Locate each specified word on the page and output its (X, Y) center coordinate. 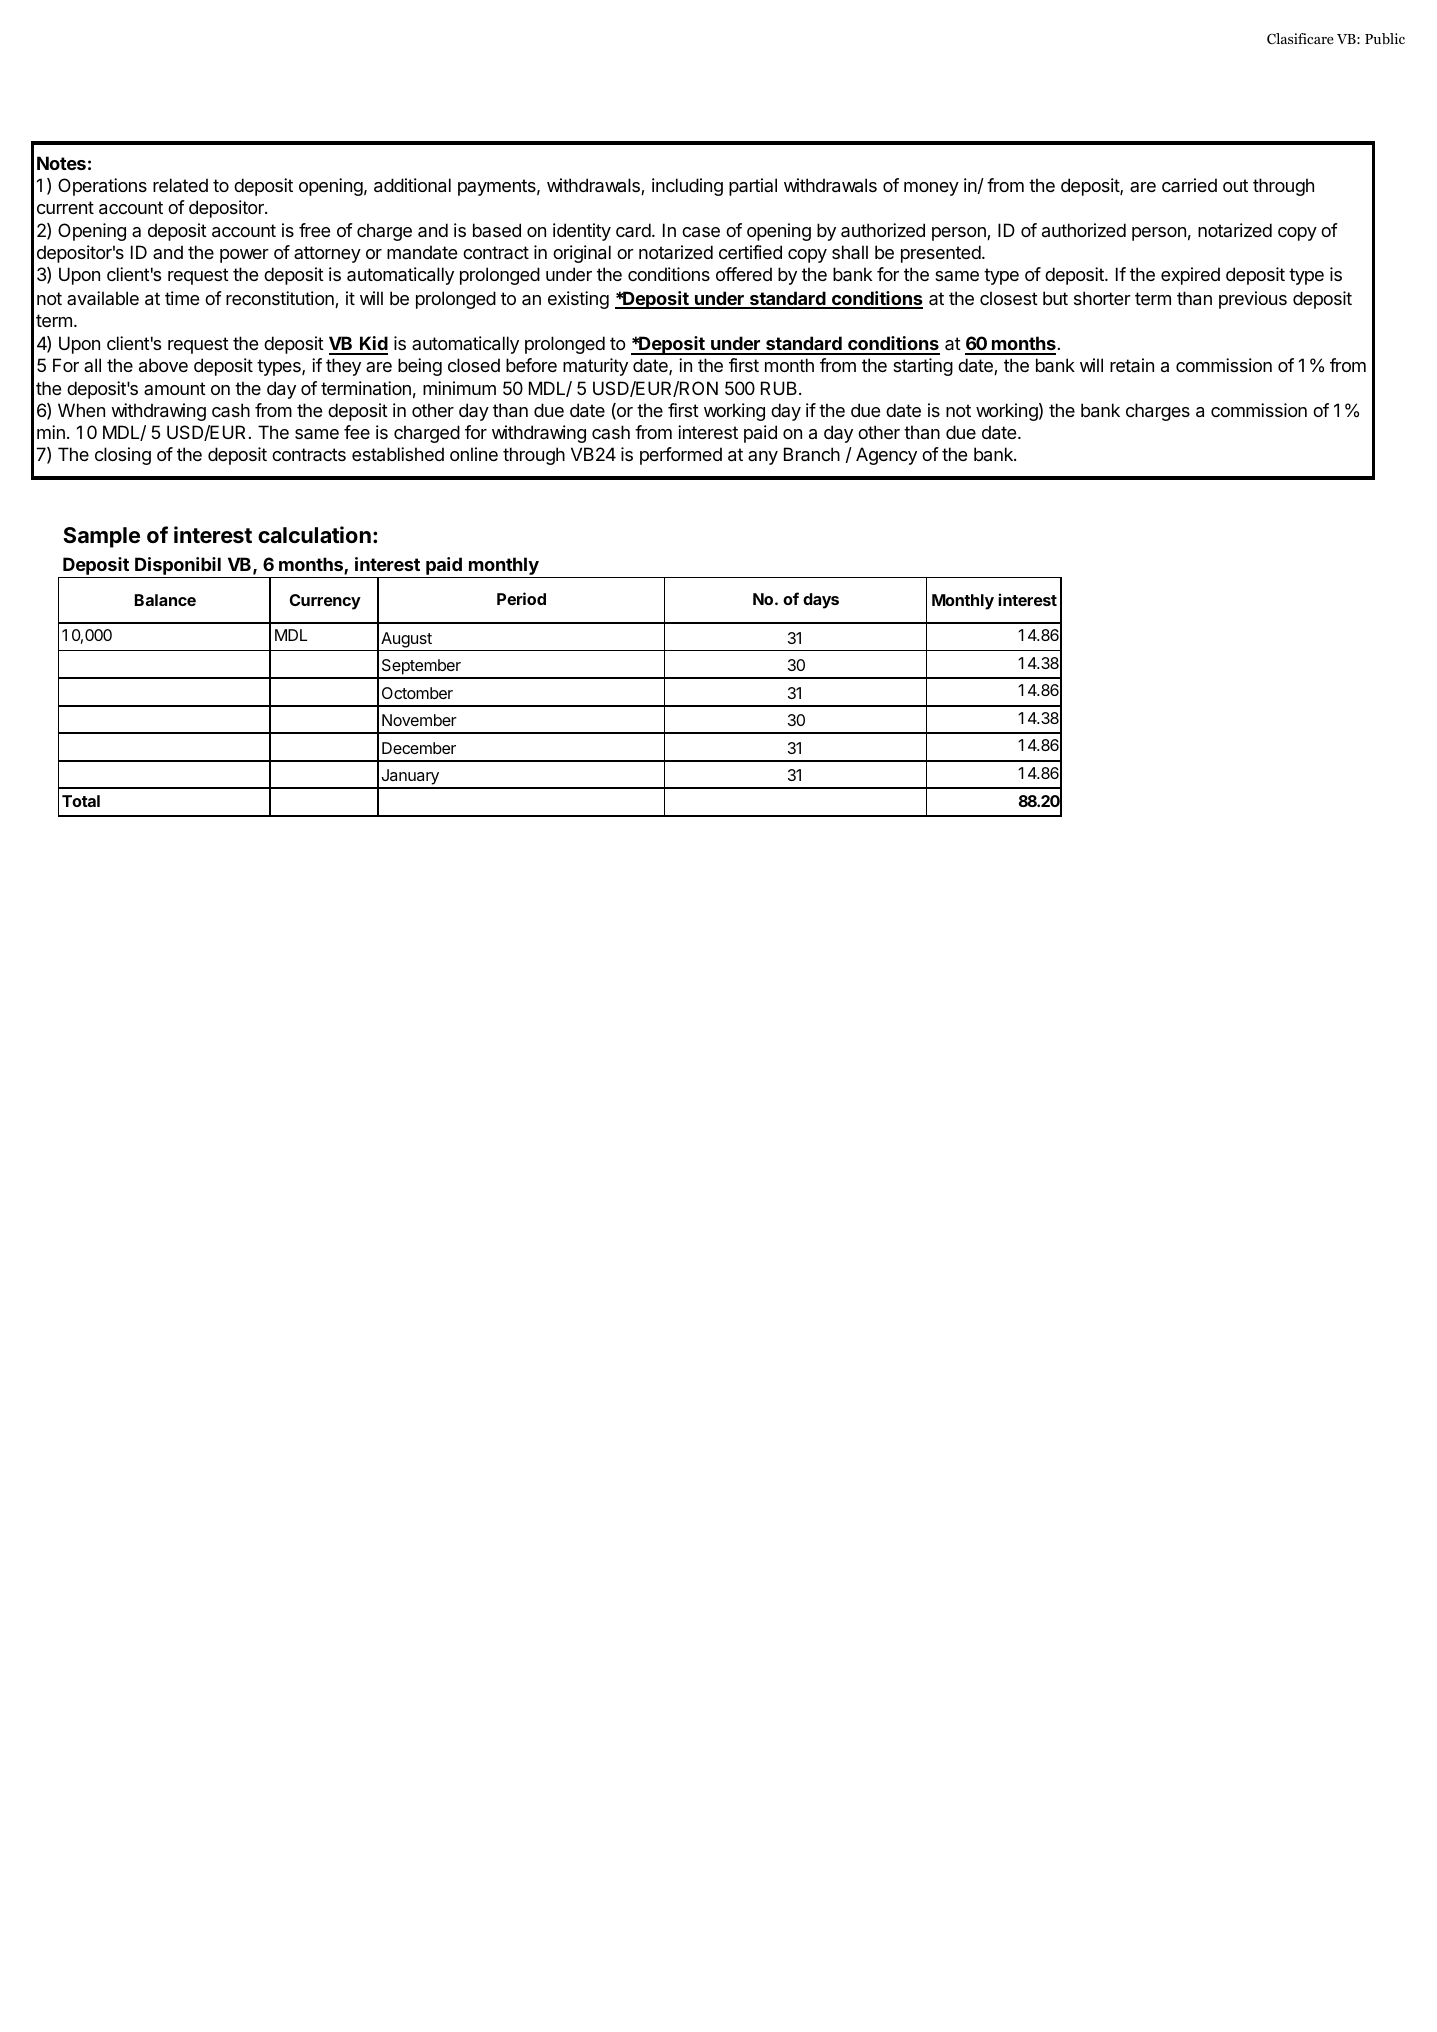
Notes (61, 163)
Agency (886, 456)
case (701, 232)
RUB (779, 388)
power (244, 256)
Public (1385, 38)
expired (1190, 276)
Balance (165, 600)
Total (81, 801)
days (821, 601)
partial (753, 187)
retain (1132, 365)
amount (175, 388)
